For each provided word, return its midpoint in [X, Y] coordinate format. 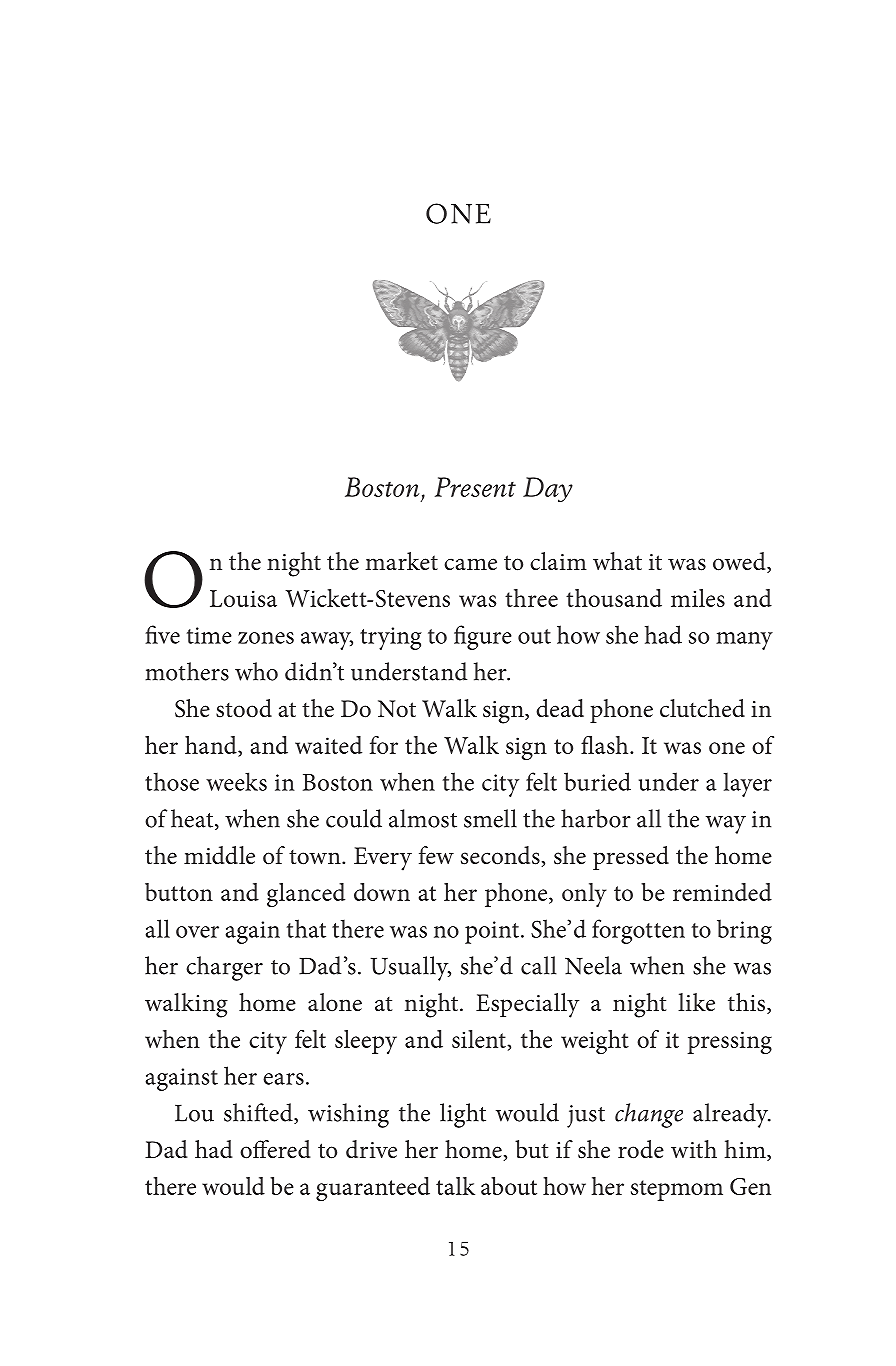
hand [212, 745]
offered [275, 1149]
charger [224, 968]
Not [397, 709]
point [492, 932]
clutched [702, 708]
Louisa [243, 598]
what [617, 561]
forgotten [638, 931]
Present [475, 487]
